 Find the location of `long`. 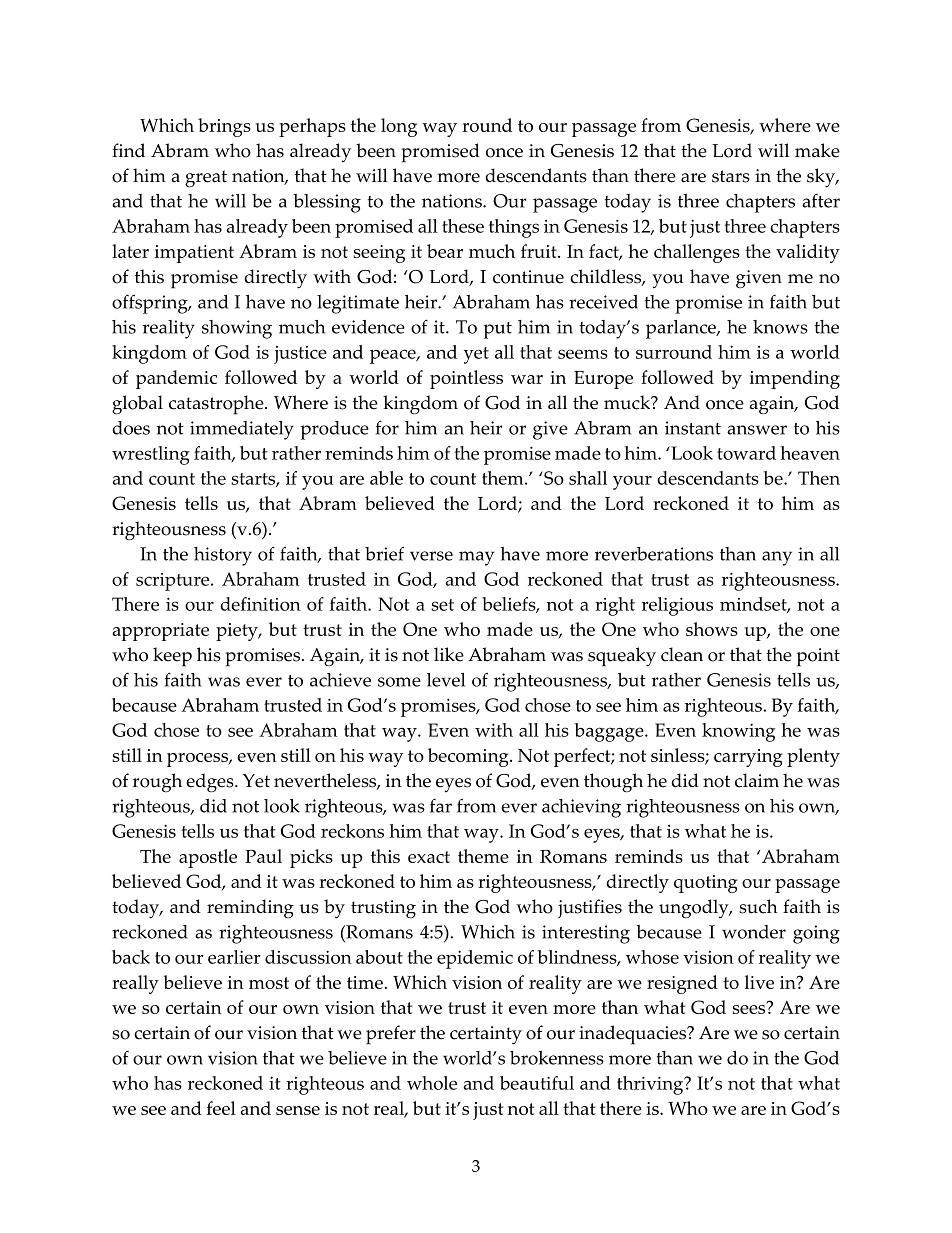

long is located at coordinates (399, 127).
